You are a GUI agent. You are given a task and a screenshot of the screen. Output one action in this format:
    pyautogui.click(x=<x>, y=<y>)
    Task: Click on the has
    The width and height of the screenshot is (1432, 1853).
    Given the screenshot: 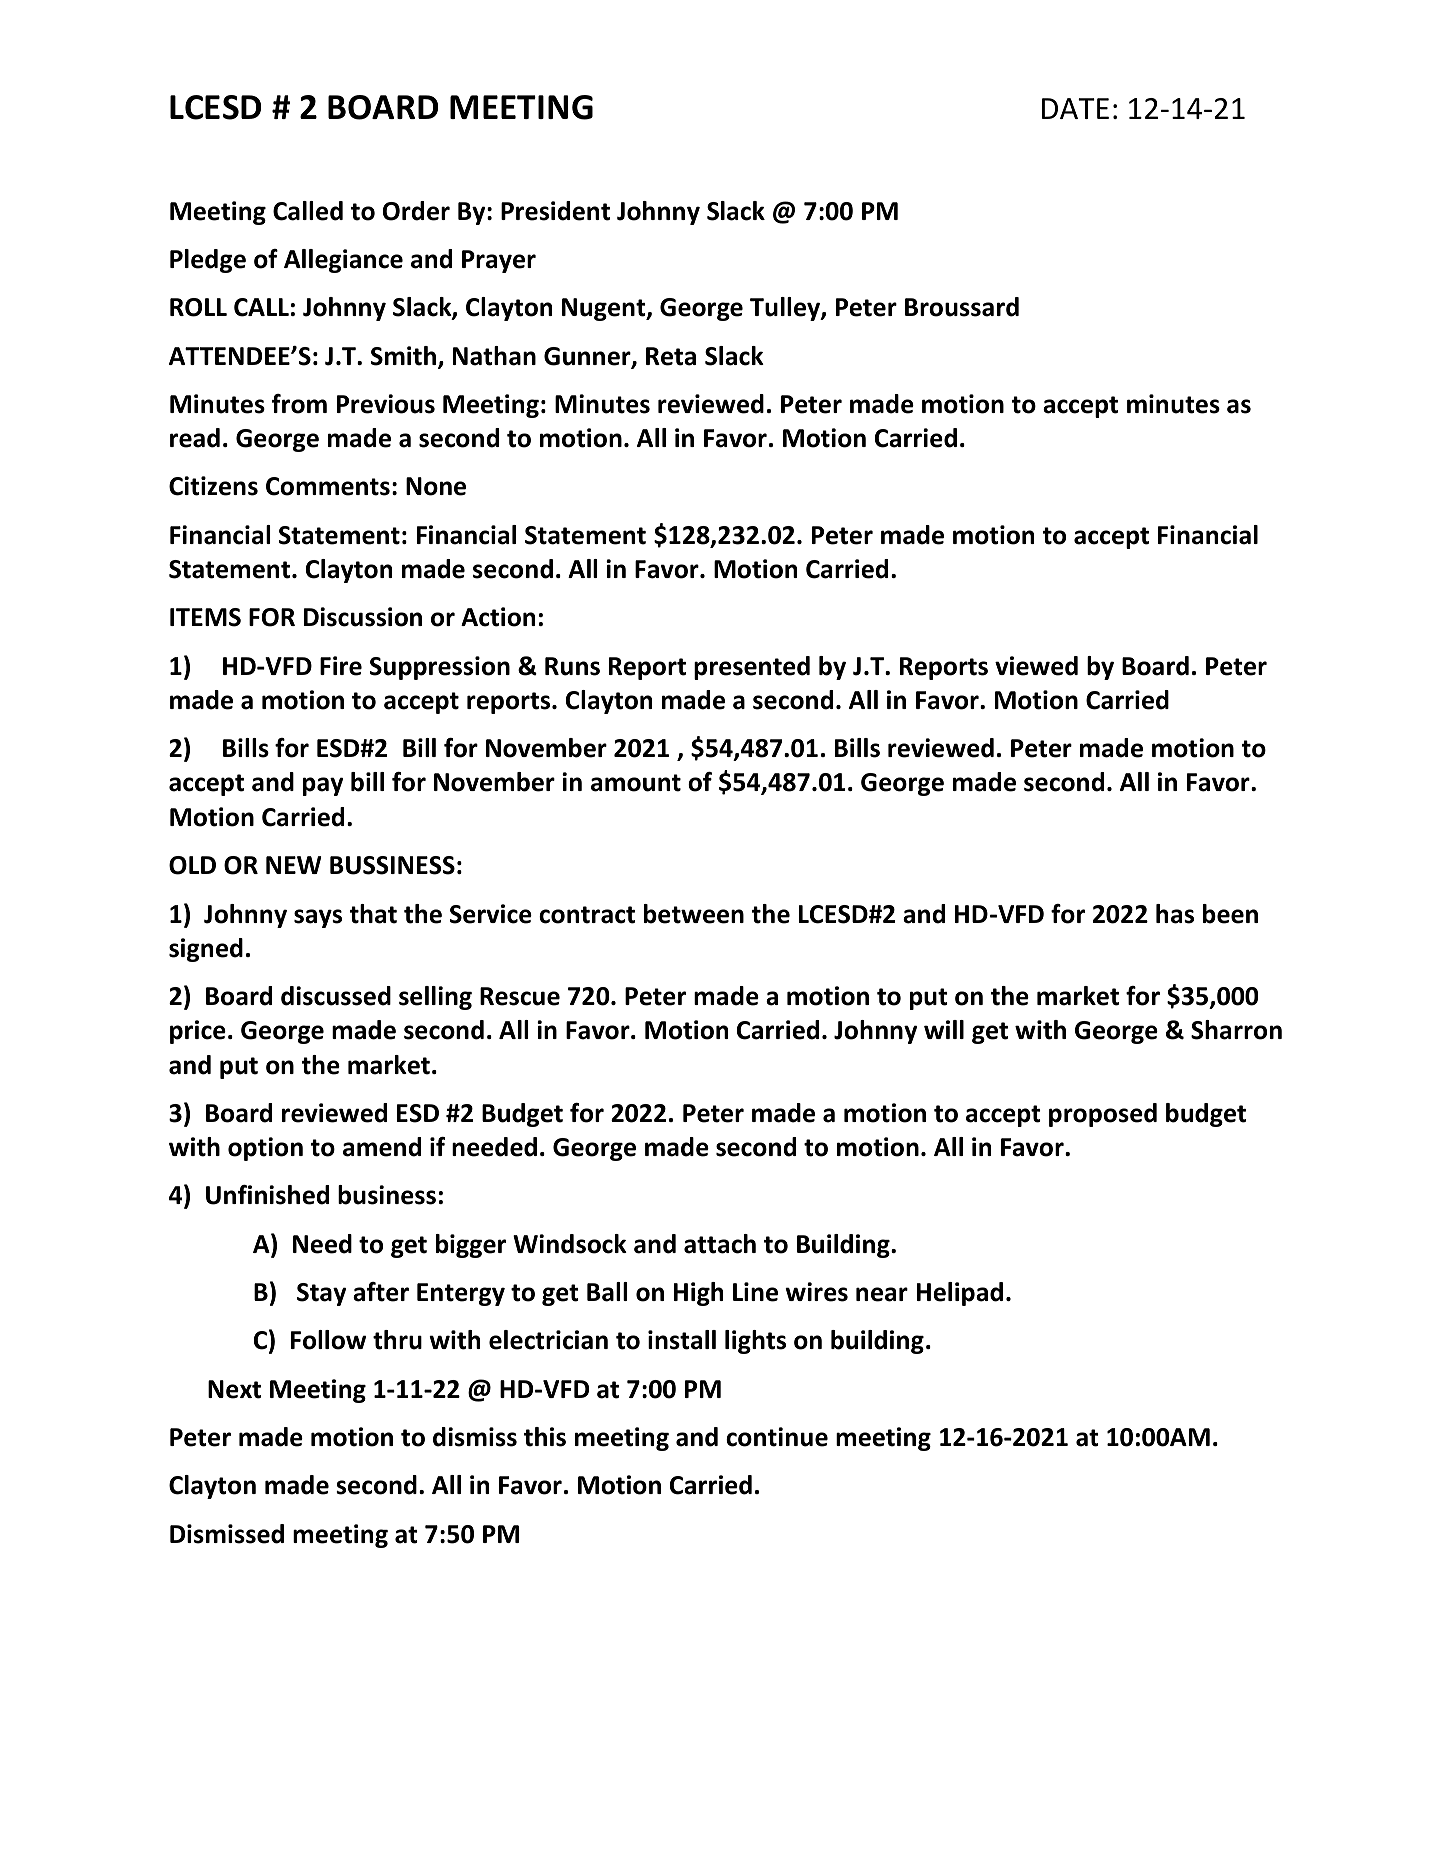 What is the action you would take?
    pyautogui.click(x=1175, y=914)
